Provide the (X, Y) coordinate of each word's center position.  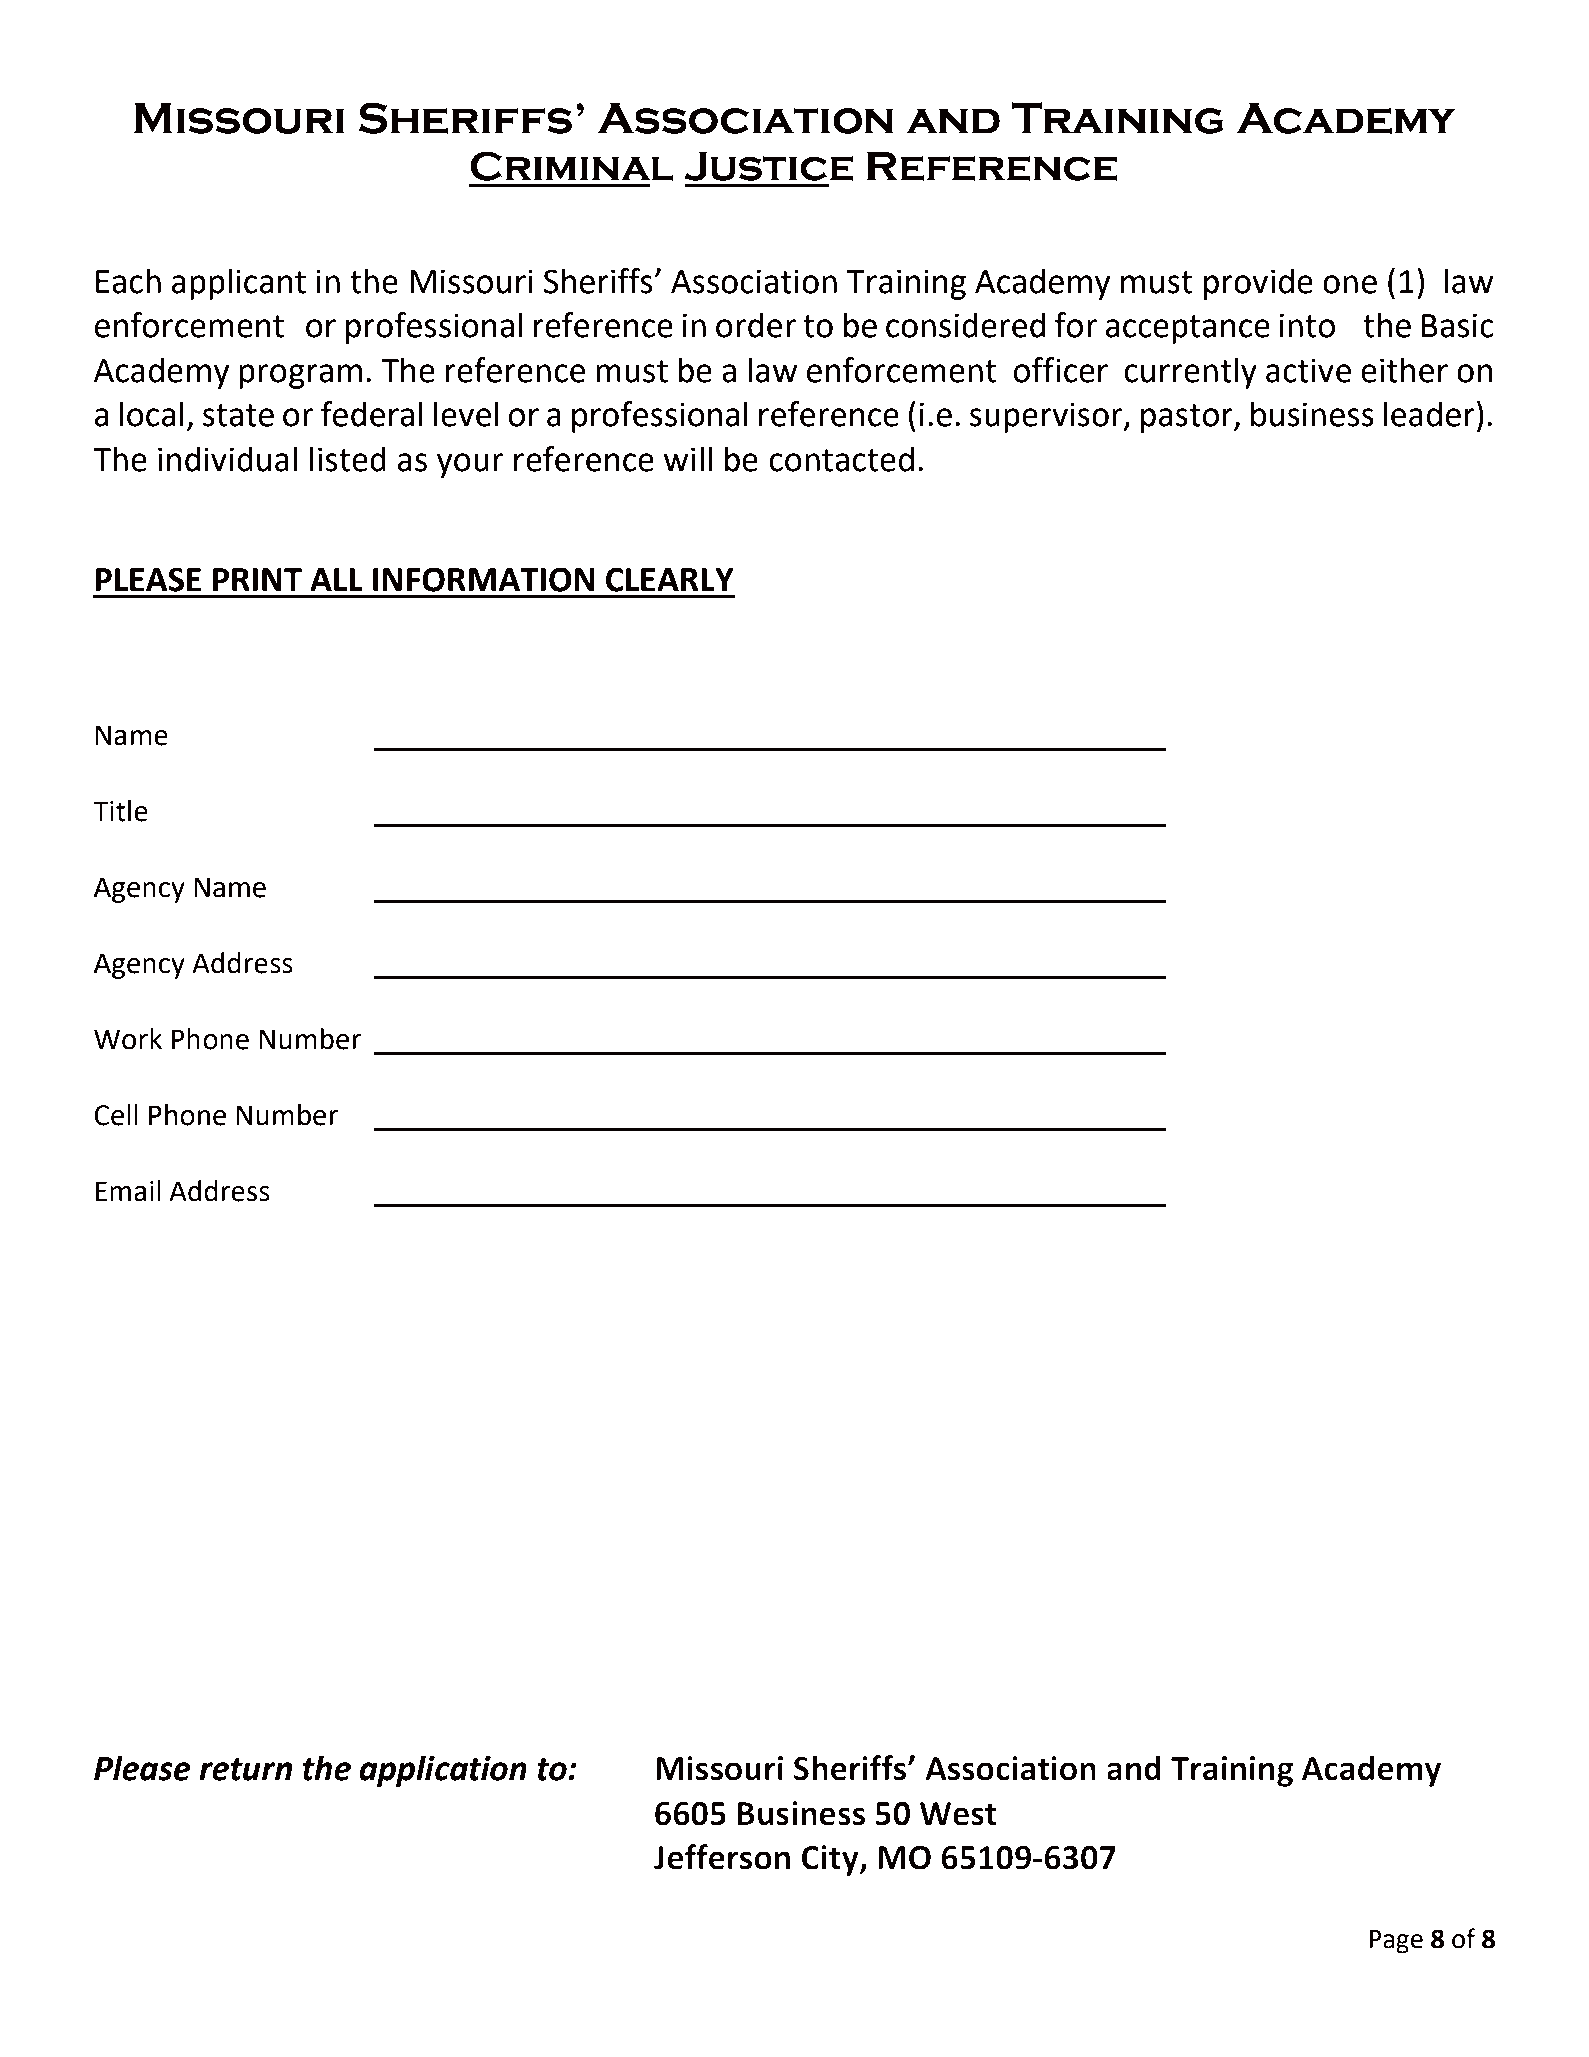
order (756, 325)
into (1307, 325)
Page (1396, 1942)
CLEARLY (670, 579)
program (300, 376)
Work (128, 1039)
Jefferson (722, 1857)
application (443, 1771)
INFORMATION (484, 579)
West (958, 1814)
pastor (1188, 418)
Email (128, 1191)
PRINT (257, 579)
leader (1429, 414)
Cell (116, 1115)
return (245, 1769)
